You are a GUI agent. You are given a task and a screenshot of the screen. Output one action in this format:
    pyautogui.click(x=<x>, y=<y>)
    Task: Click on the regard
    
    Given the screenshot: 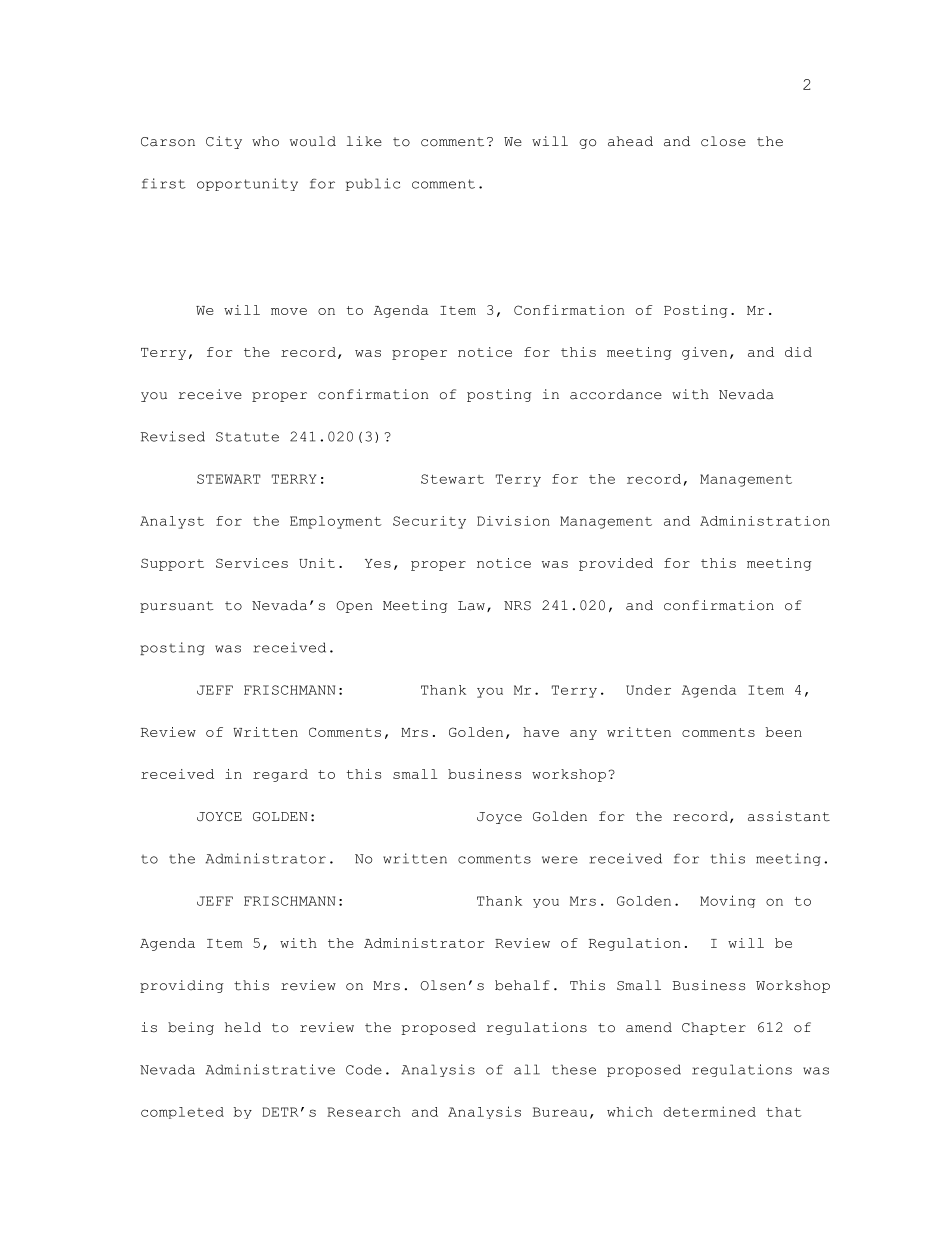 What is the action you would take?
    pyautogui.click(x=280, y=775)
